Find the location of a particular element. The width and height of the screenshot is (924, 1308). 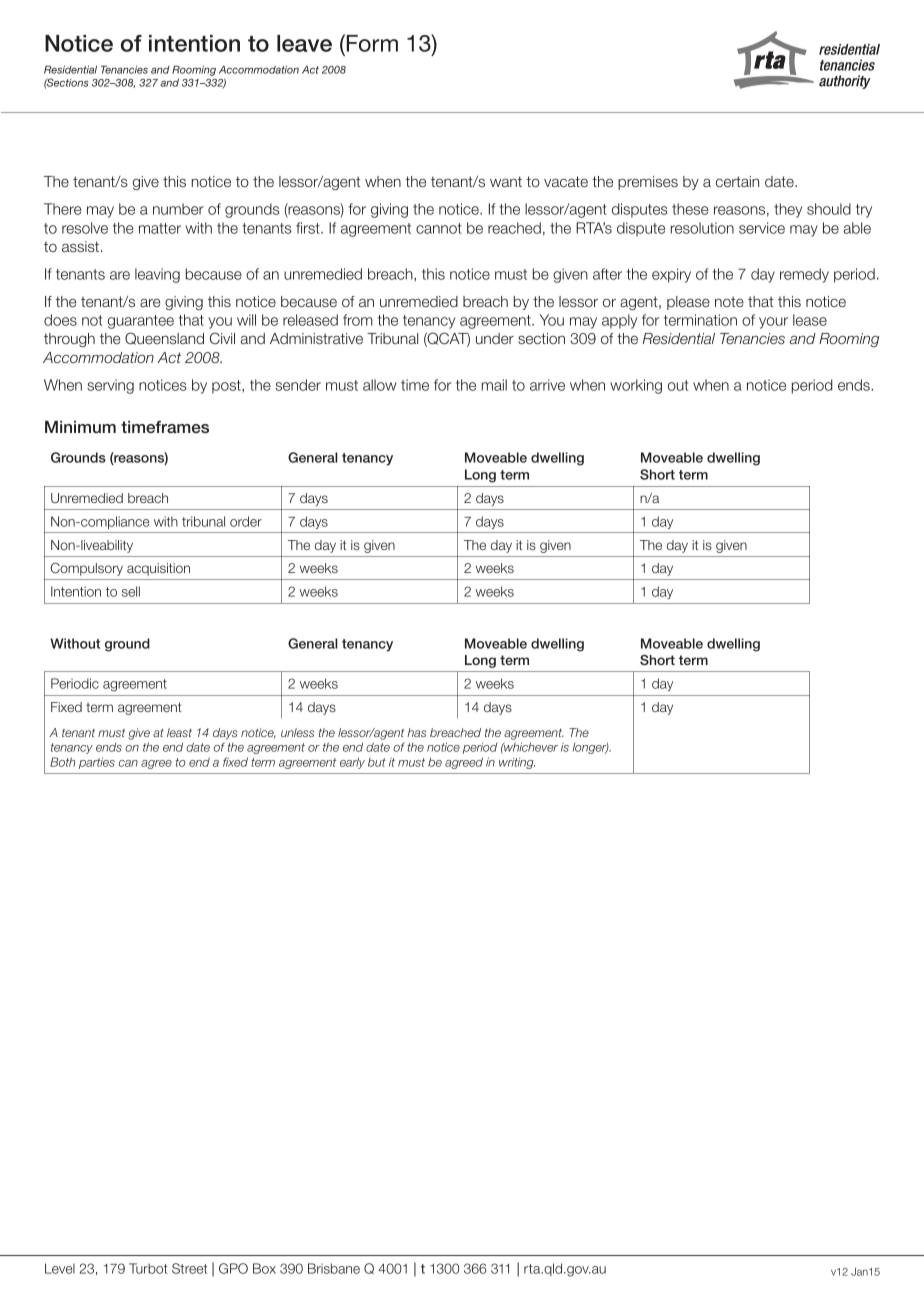

Turbot is located at coordinates (148, 1268).
